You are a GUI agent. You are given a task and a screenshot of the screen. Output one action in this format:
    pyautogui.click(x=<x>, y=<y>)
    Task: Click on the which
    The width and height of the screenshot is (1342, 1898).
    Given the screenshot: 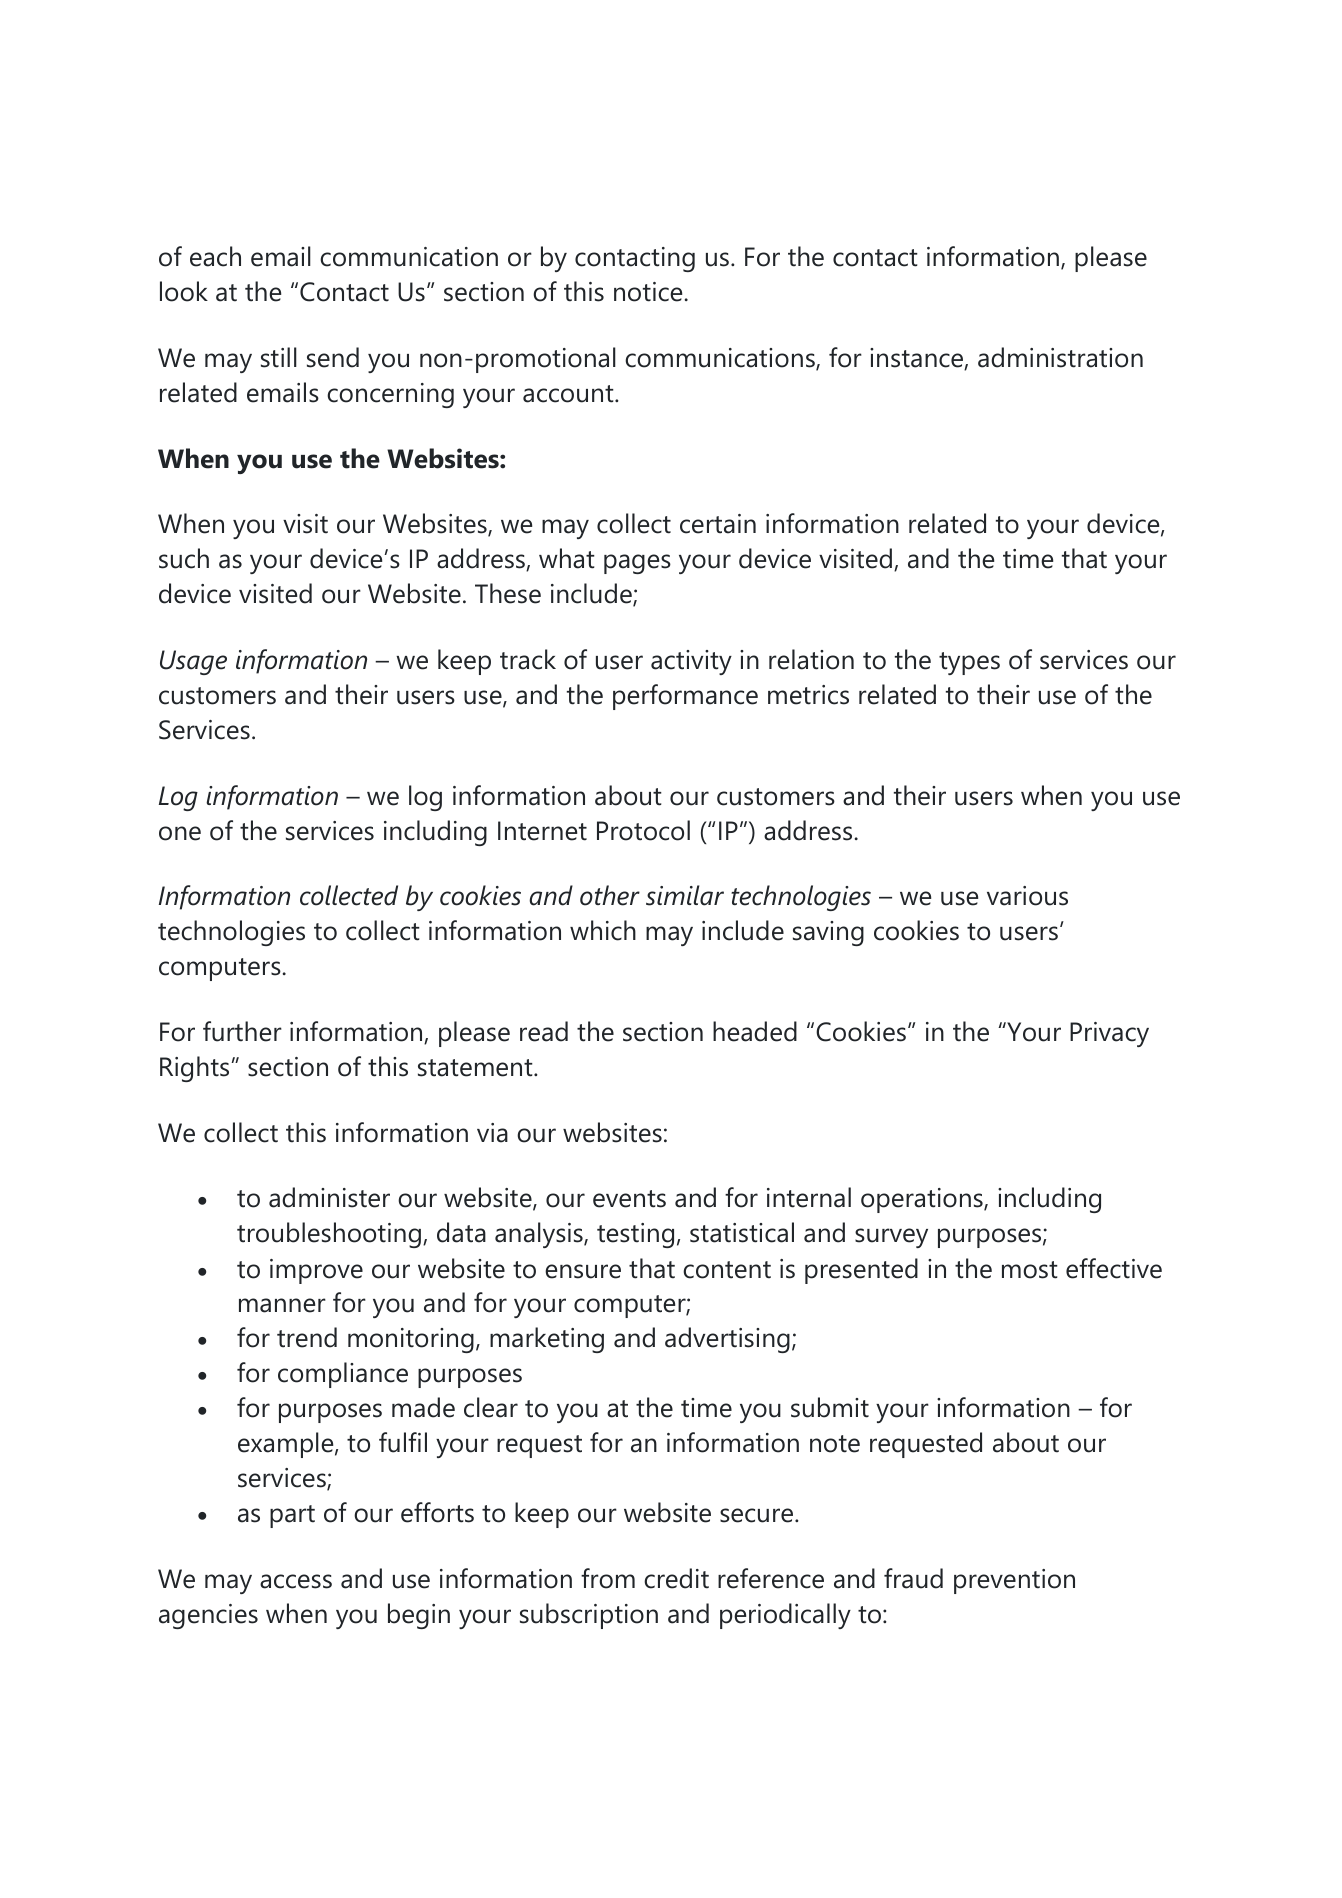 What is the action you would take?
    pyautogui.click(x=603, y=930)
